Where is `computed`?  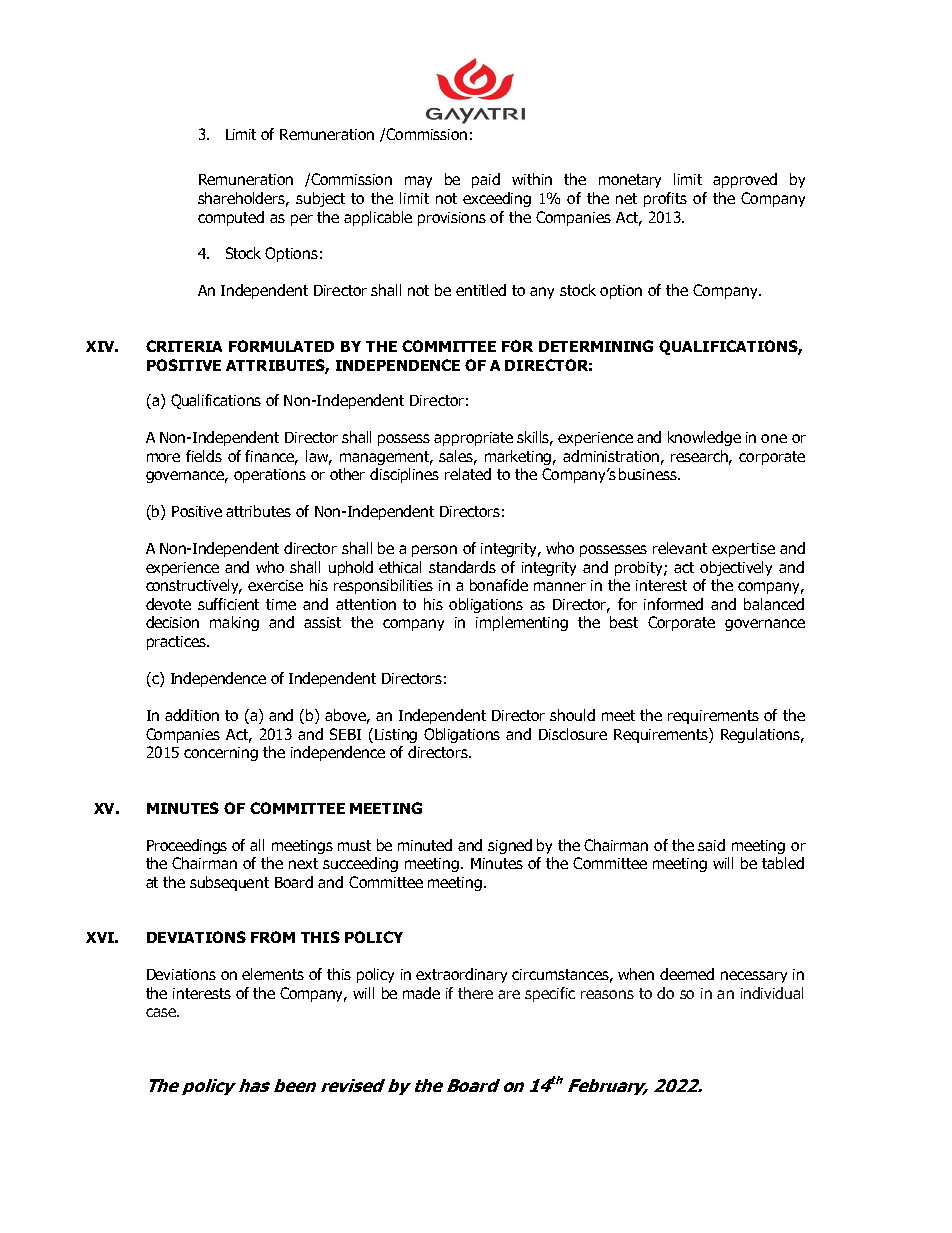 computed is located at coordinates (231, 218).
